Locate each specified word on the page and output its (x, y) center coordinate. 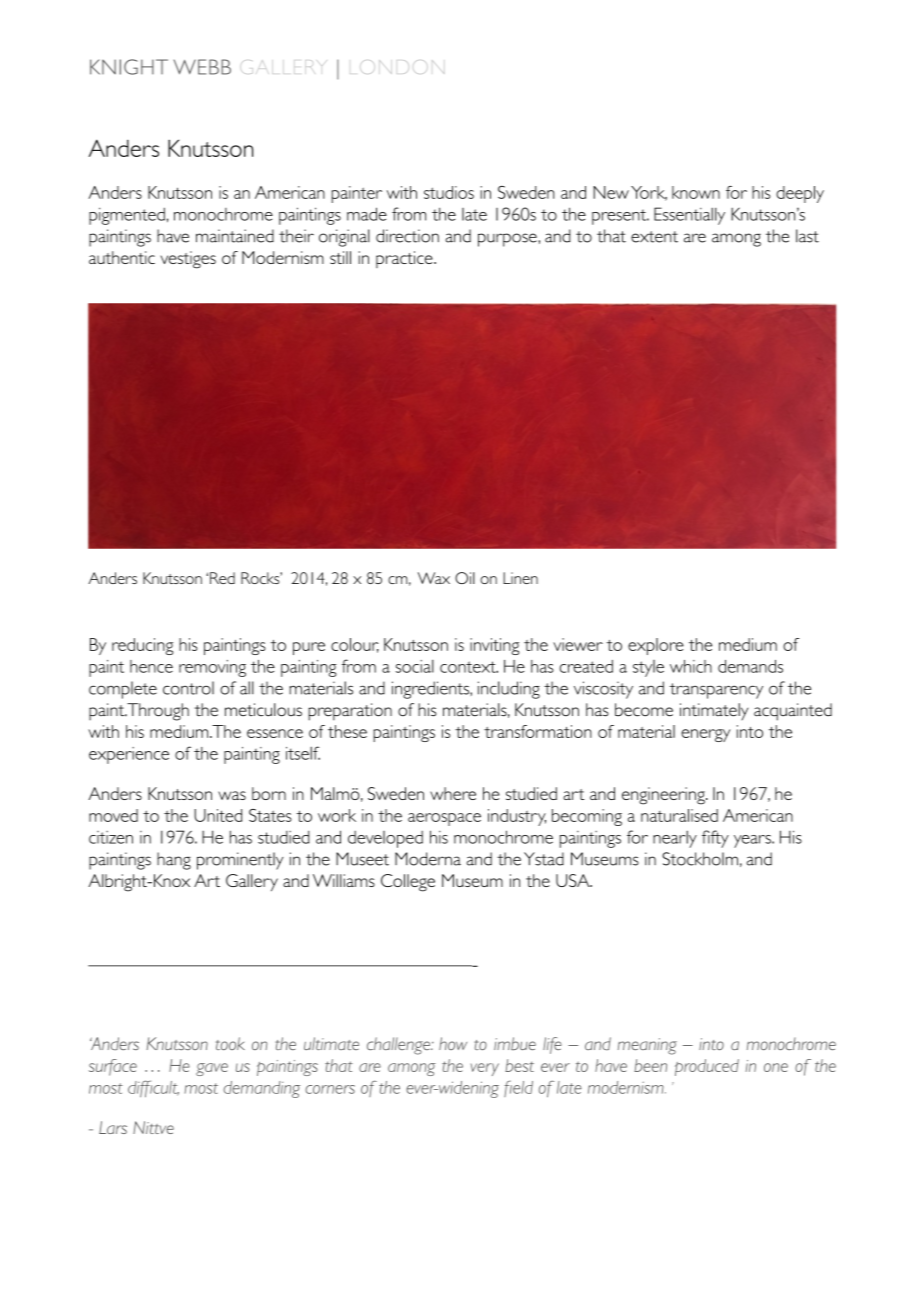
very (485, 1069)
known (696, 192)
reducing (142, 646)
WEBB (202, 67)
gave (212, 1069)
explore (656, 646)
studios (449, 192)
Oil (465, 578)
